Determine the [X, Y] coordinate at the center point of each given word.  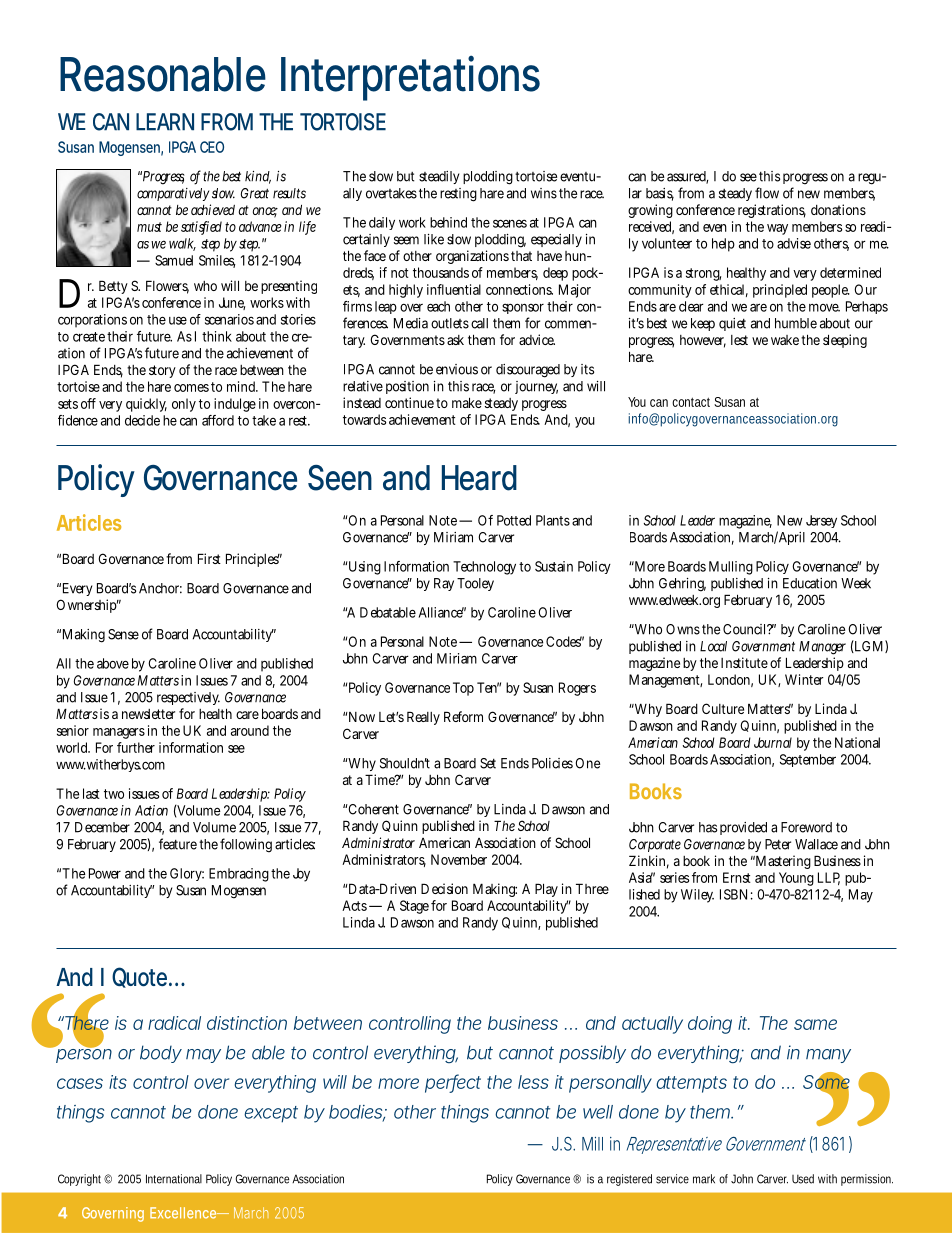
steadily [439, 177]
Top [463, 689]
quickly [146, 405]
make [467, 402]
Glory [187, 874]
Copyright [81, 1180]
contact [691, 402]
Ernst [737, 877]
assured [687, 177]
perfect [453, 1083]
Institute [744, 662]
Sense [123, 634]
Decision [444, 888]
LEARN [165, 122]
